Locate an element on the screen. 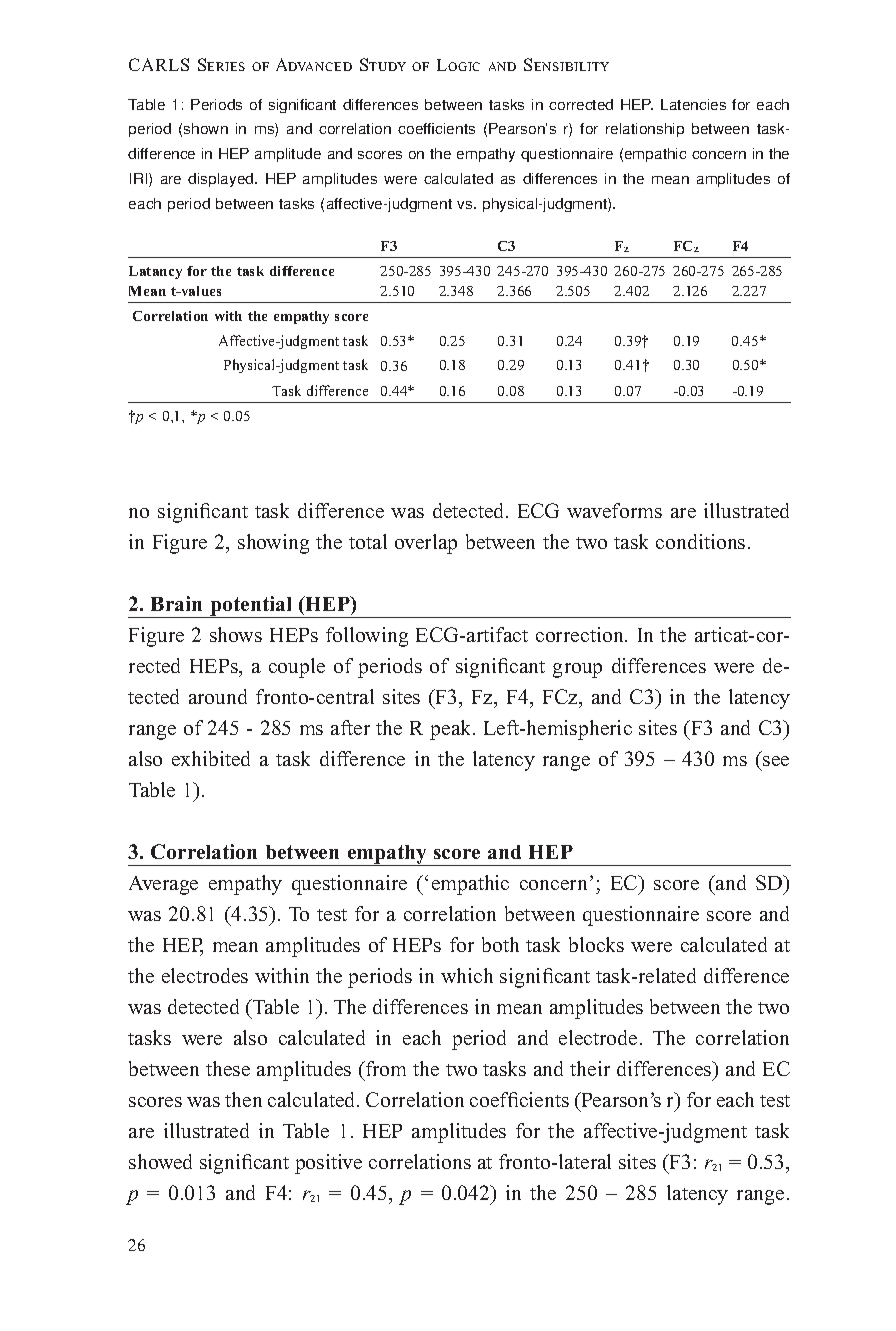 The image size is (896, 1331). shows is located at coordinates (236, 634).
